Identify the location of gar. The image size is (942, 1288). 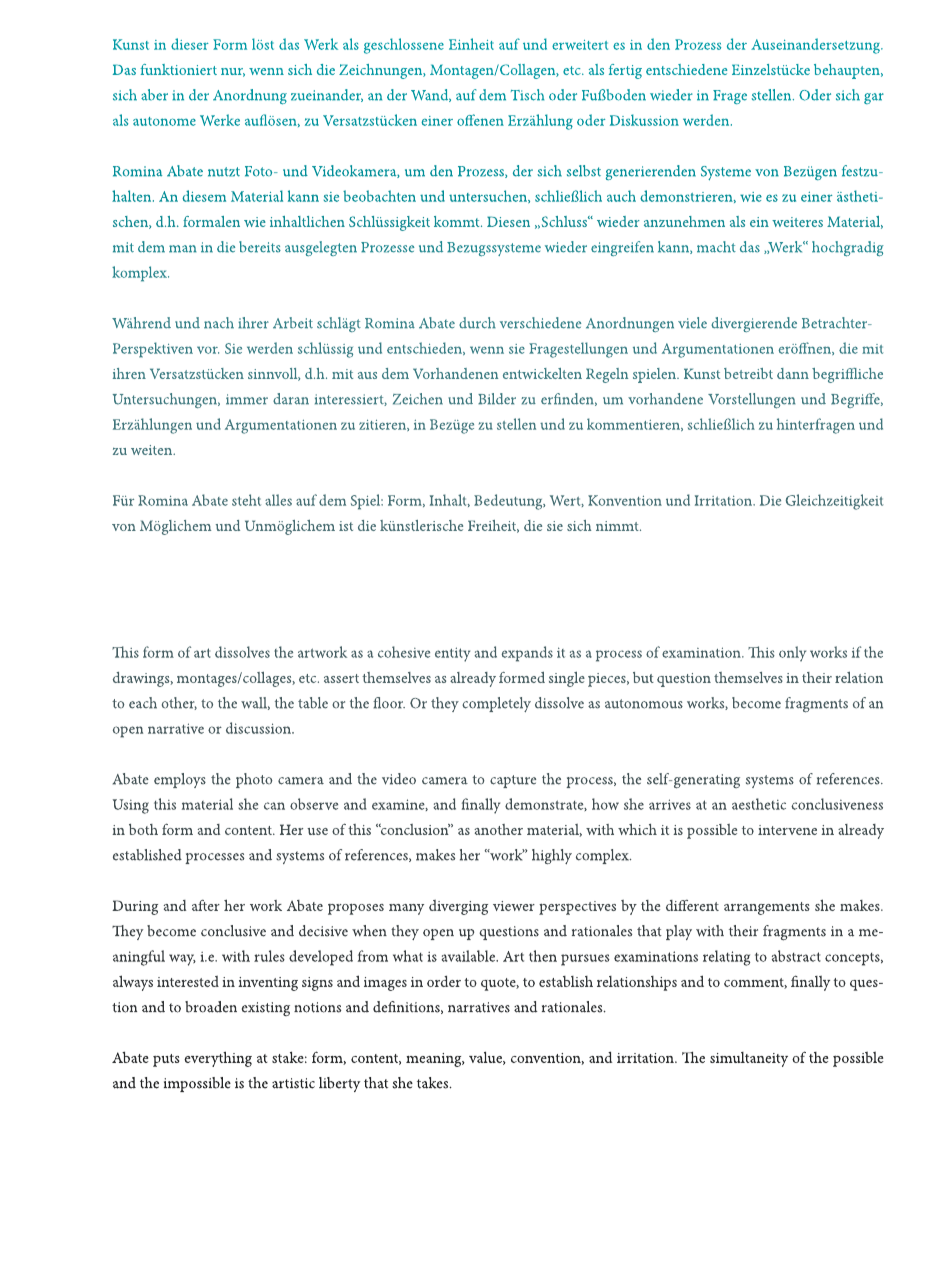
(874, 98).
